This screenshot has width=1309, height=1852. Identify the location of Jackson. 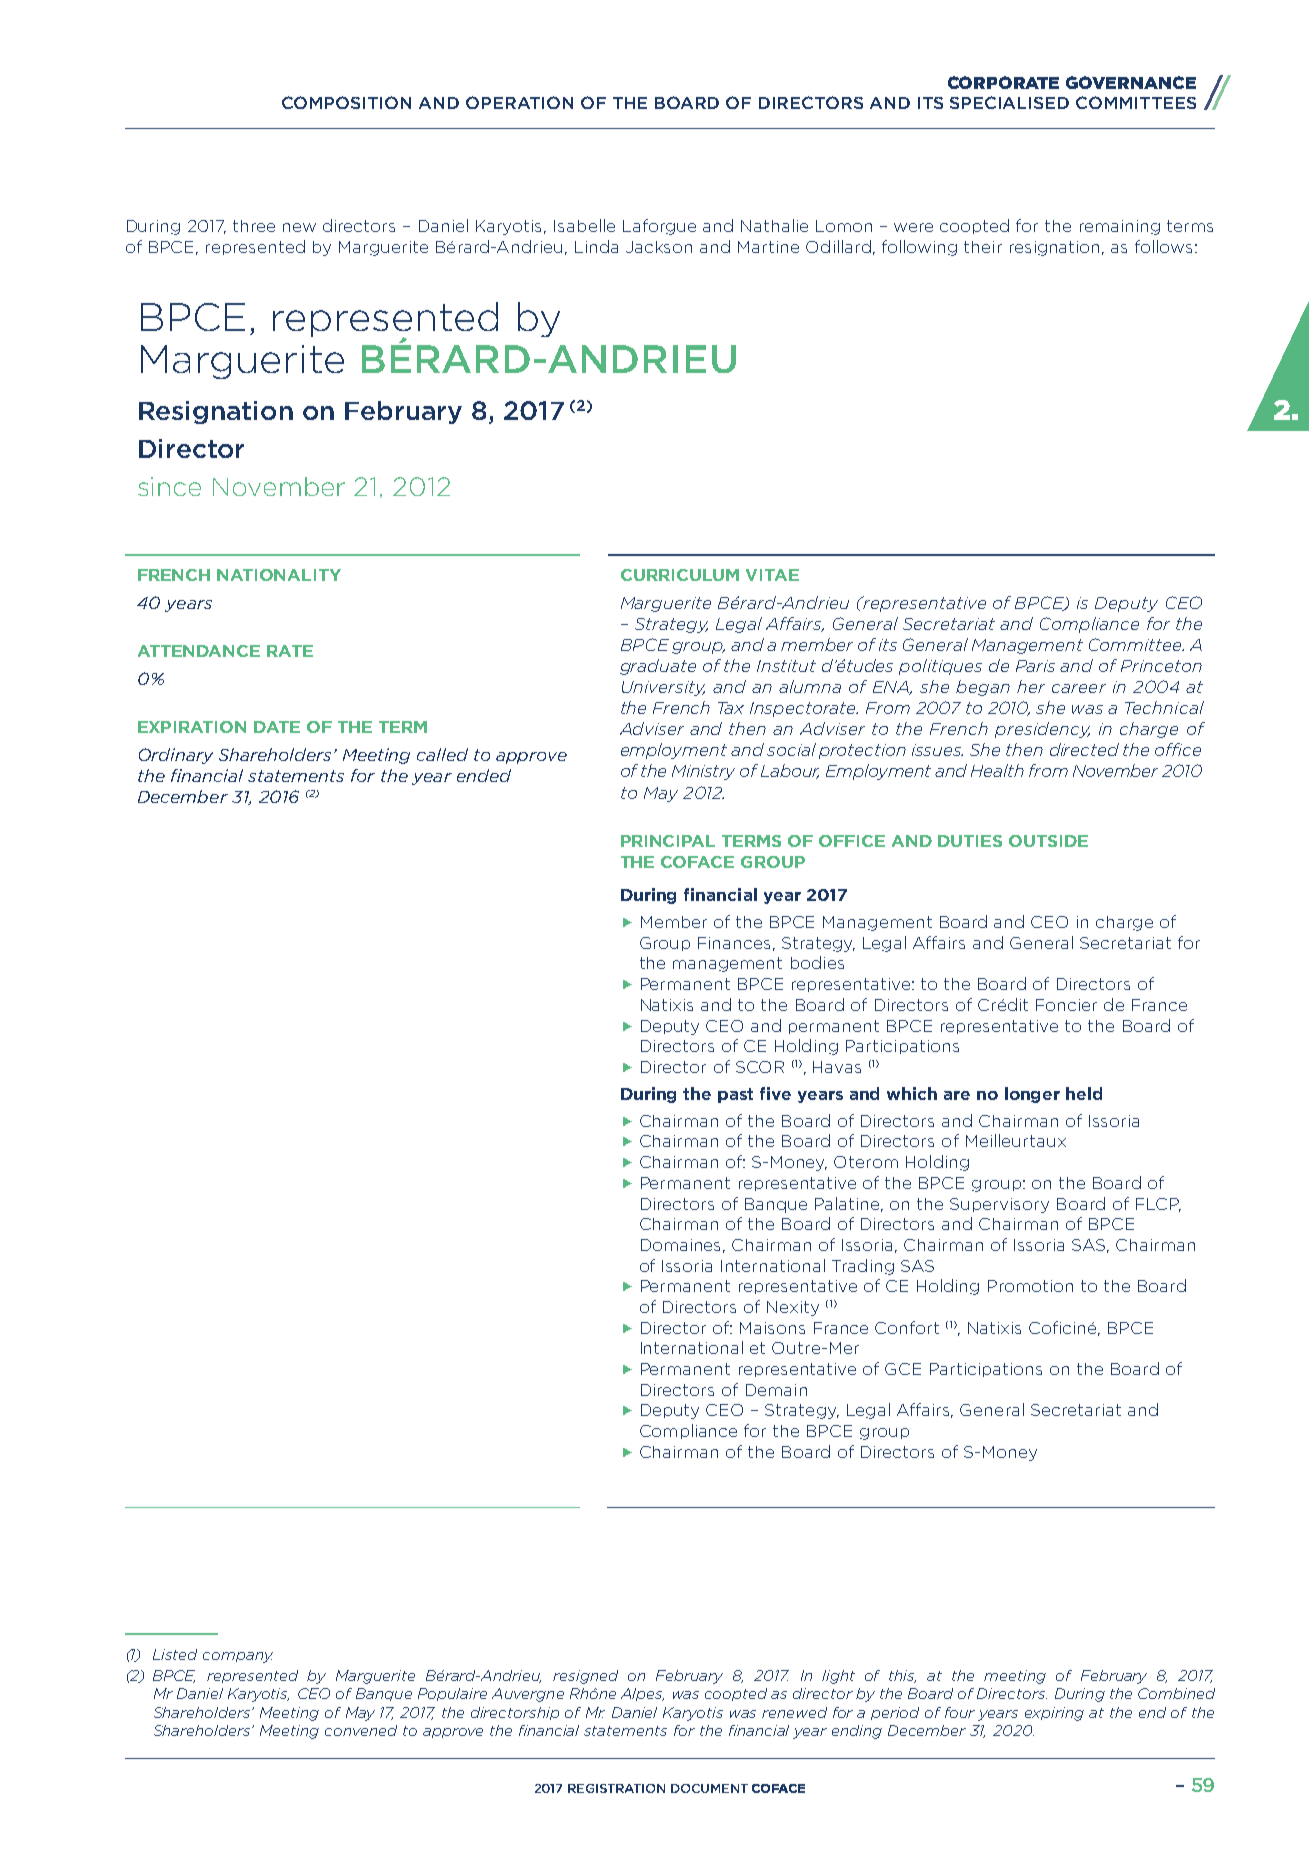
(659, 247).
